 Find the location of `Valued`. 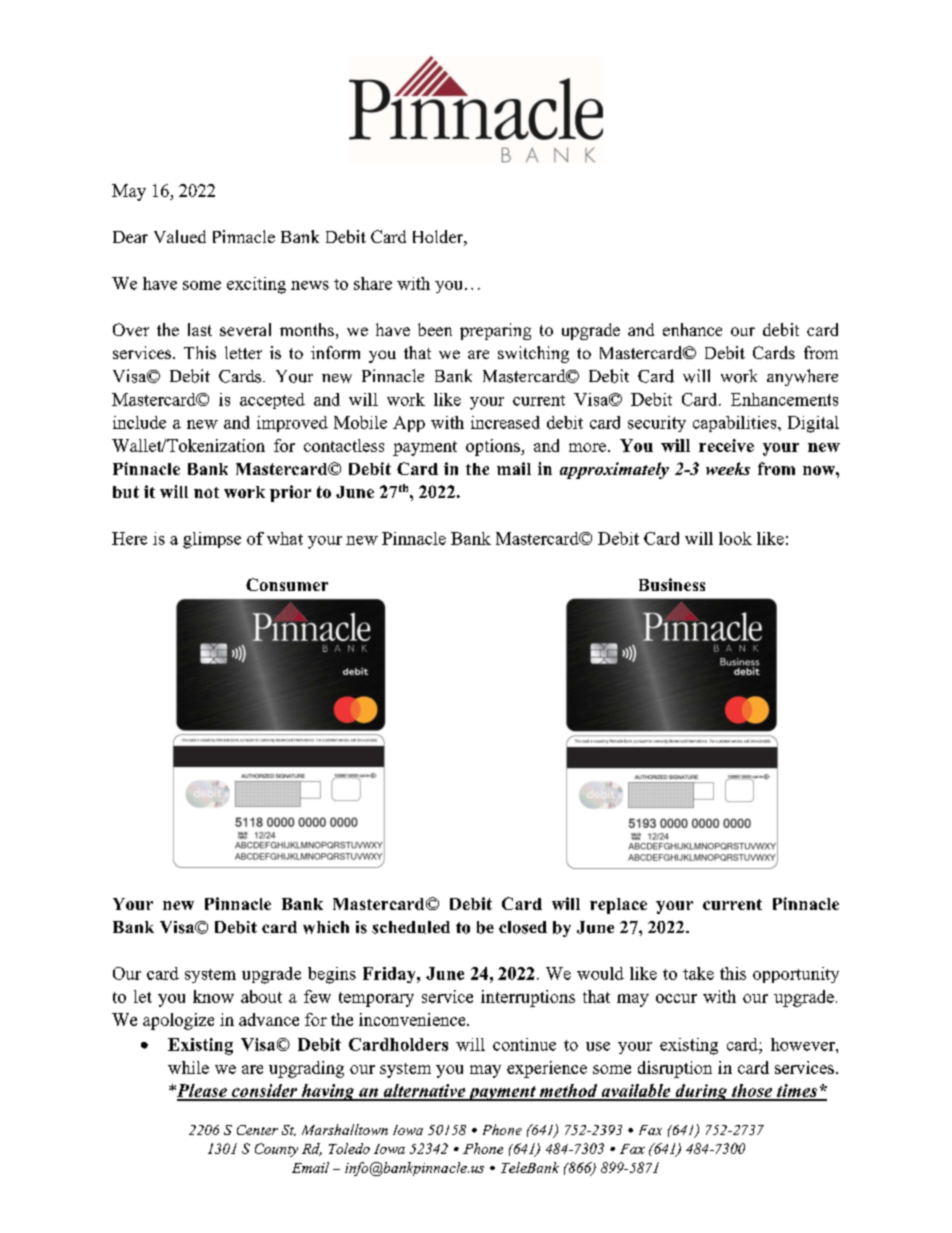

Valued is located at coordinates (180, 236).
